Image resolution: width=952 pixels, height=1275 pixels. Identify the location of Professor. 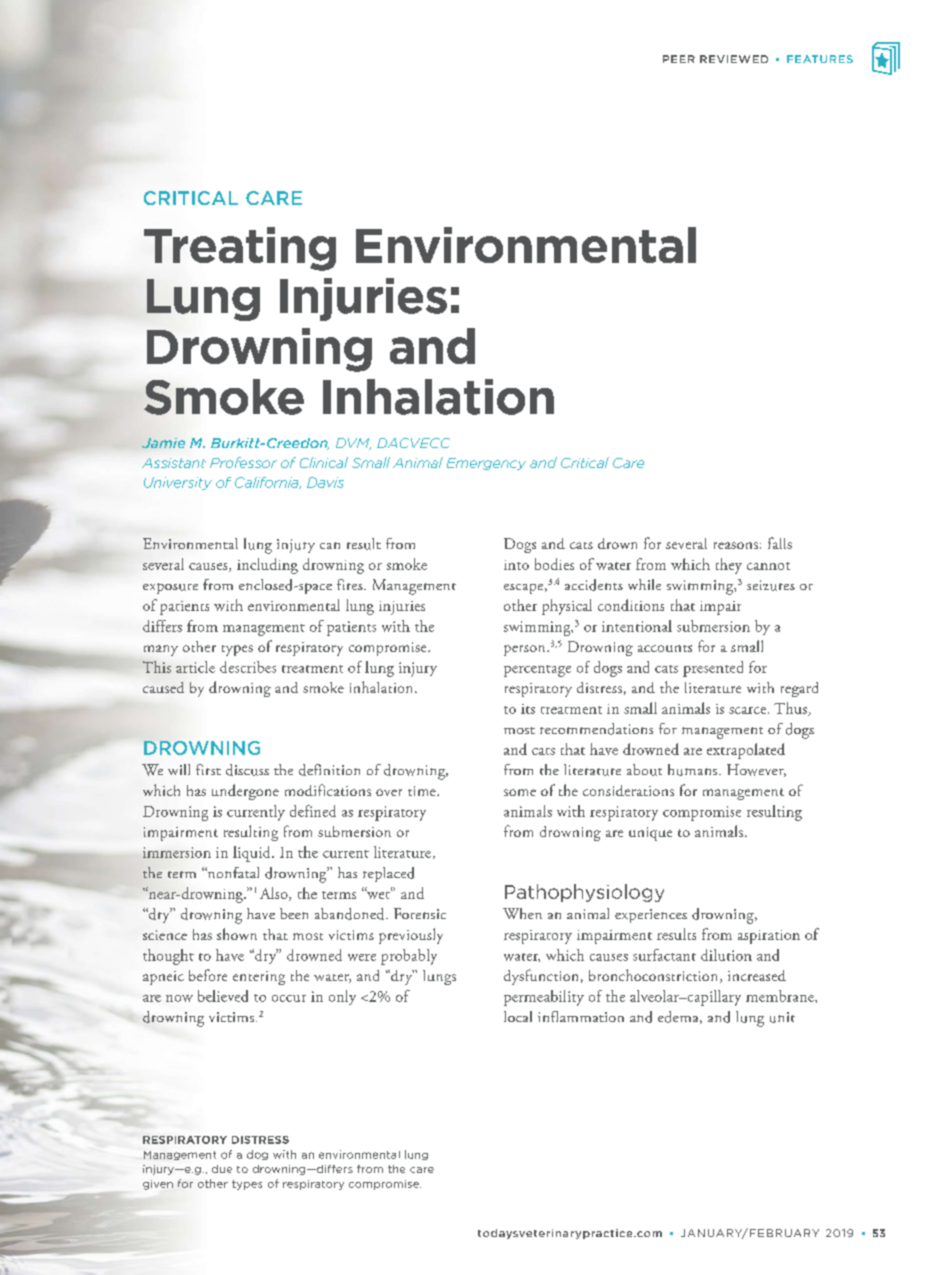
(243, 462).
